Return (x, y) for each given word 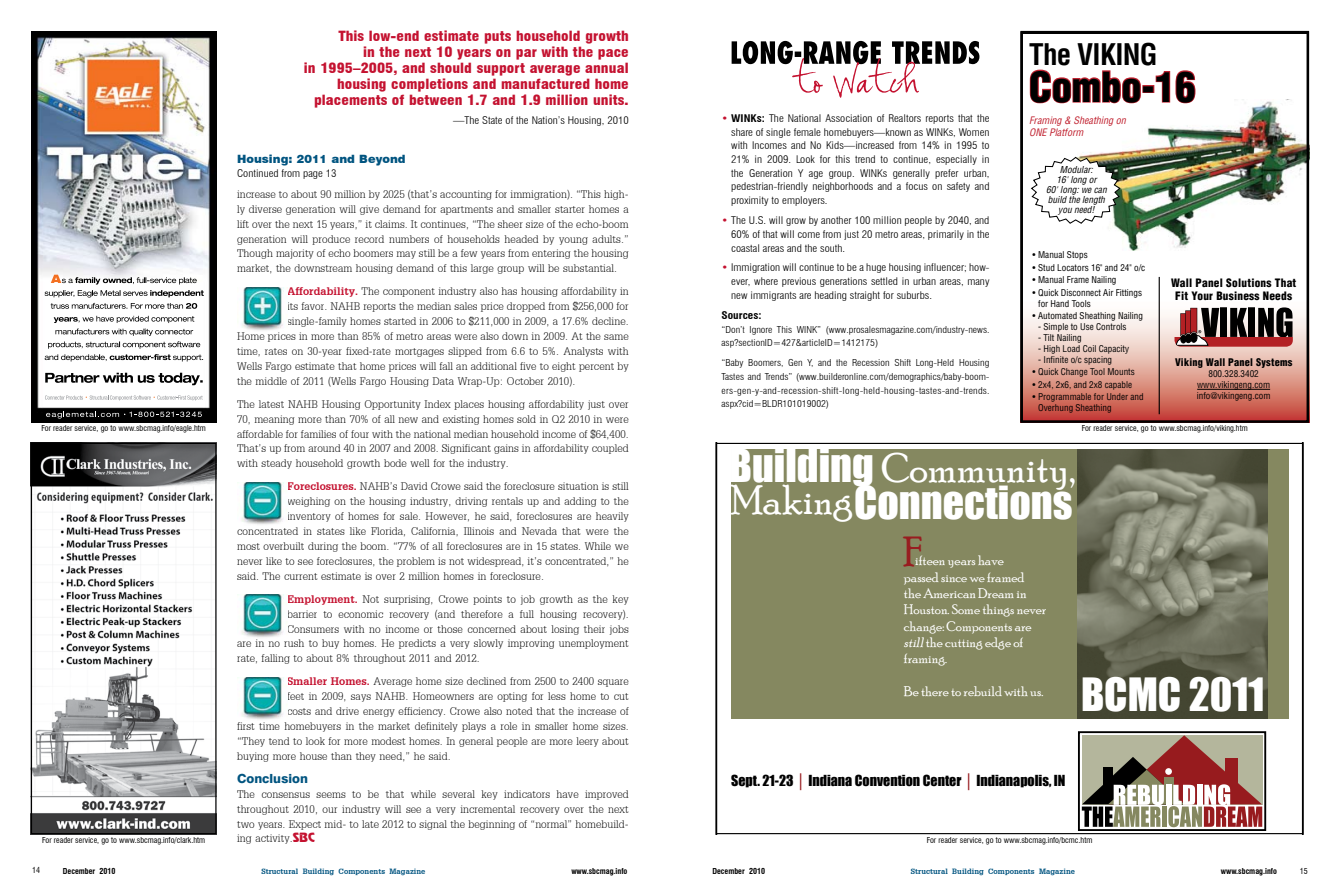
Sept (745, 781)
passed (921, 578)
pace (613, 54)
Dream (996, 593)
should (450, 67)
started (400, 321)
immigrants (773, 296)
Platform (1067, 132)
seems (331, 795)
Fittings (1129, 293)
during (323, 547)
